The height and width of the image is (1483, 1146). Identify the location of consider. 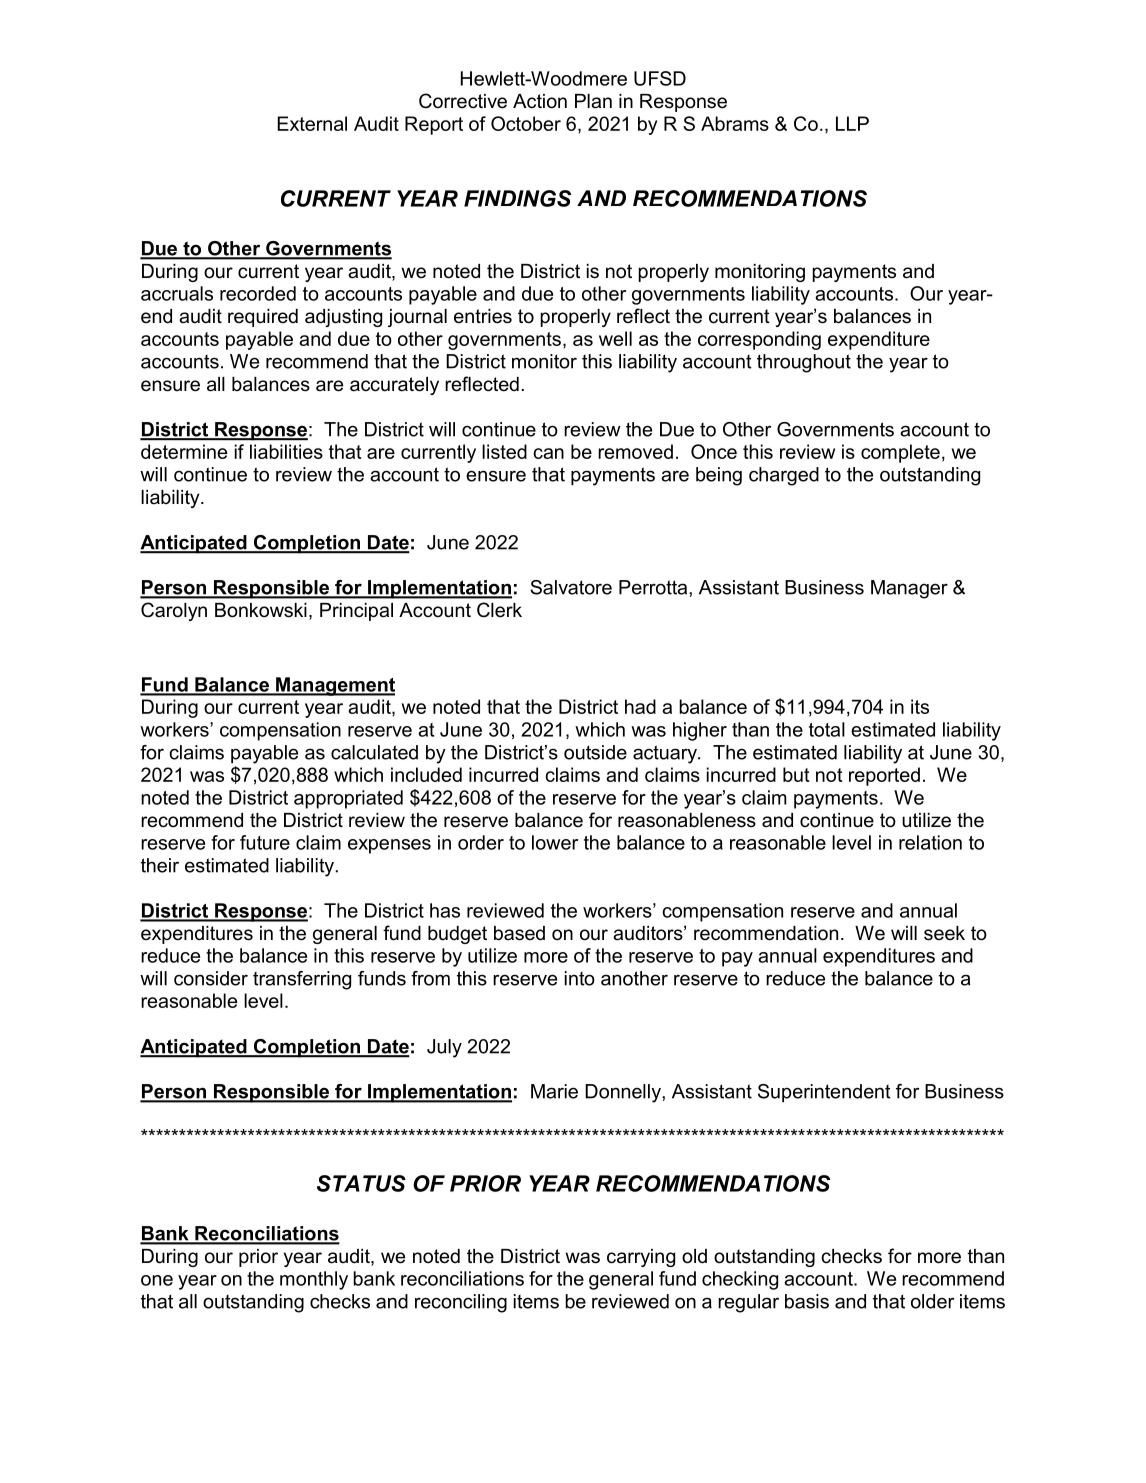
(211, 978).
